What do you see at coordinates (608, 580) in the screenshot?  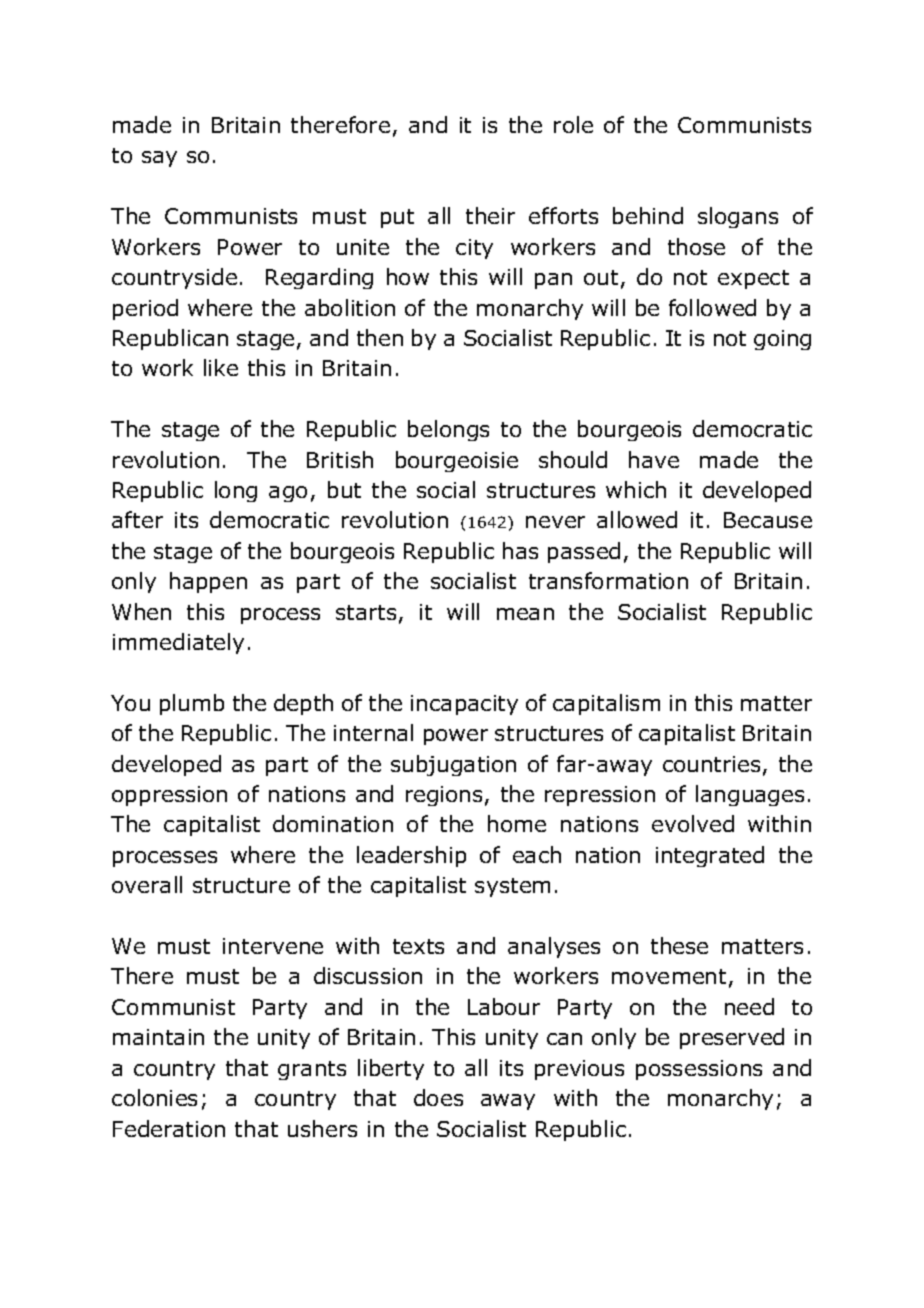 I see `transformation` at bounding box center [608, 580].
